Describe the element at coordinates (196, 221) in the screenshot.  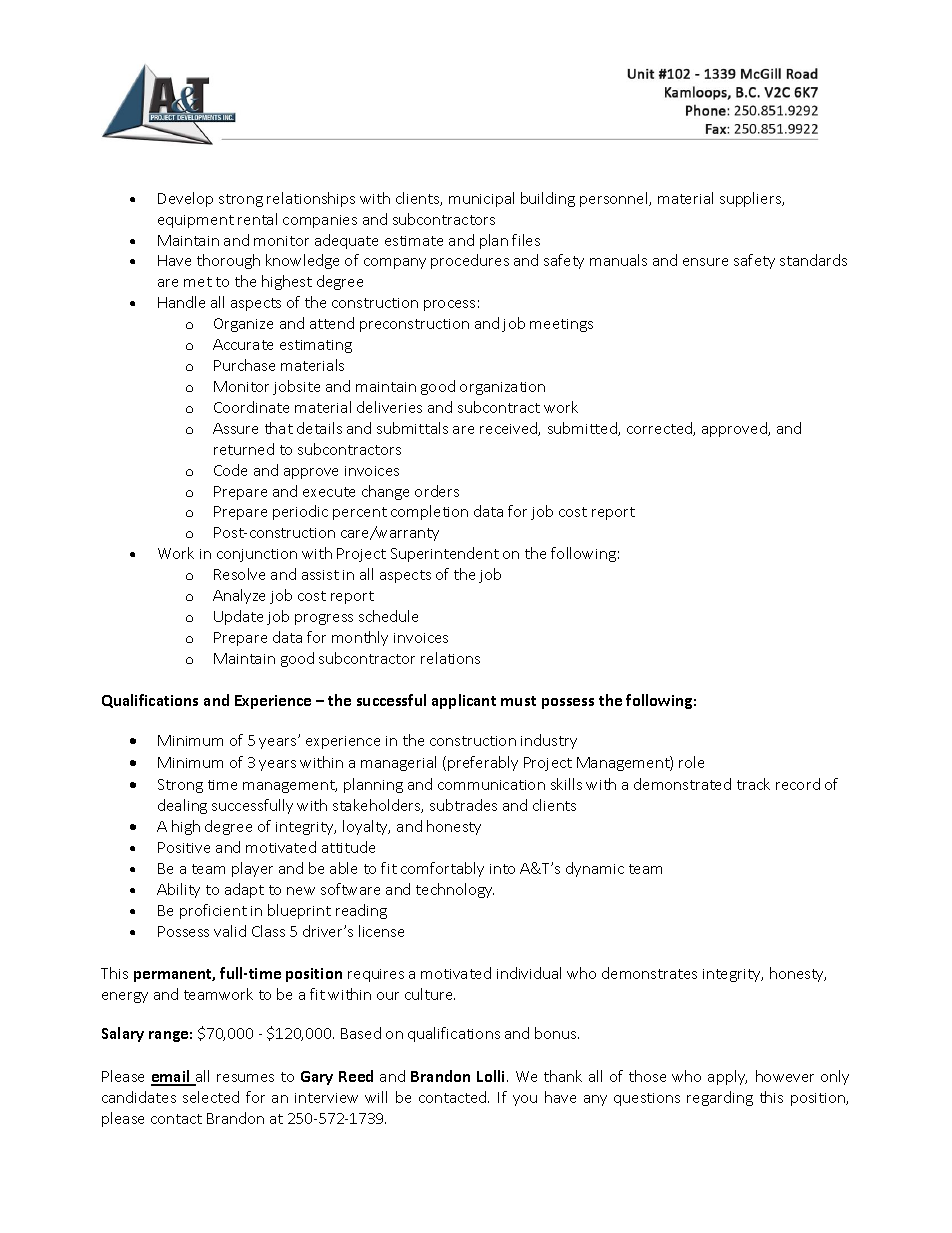
I see `equipment` at that location.
